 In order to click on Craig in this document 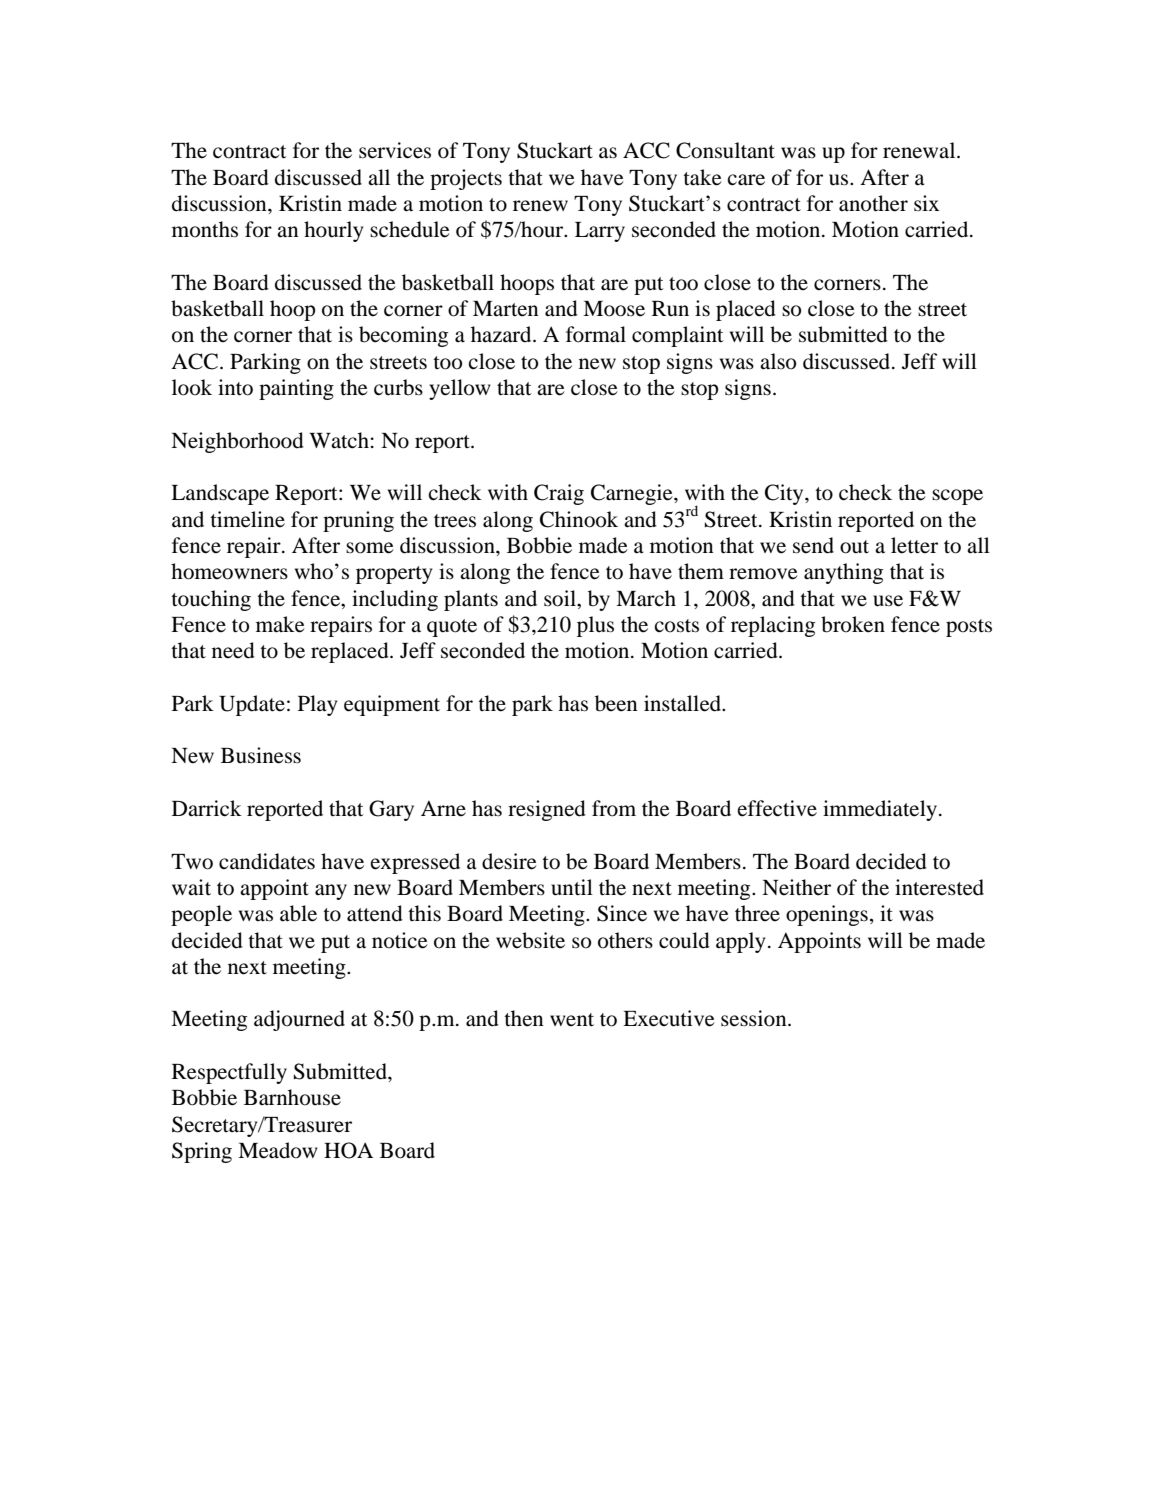, I will do `click(559, 494)`.
